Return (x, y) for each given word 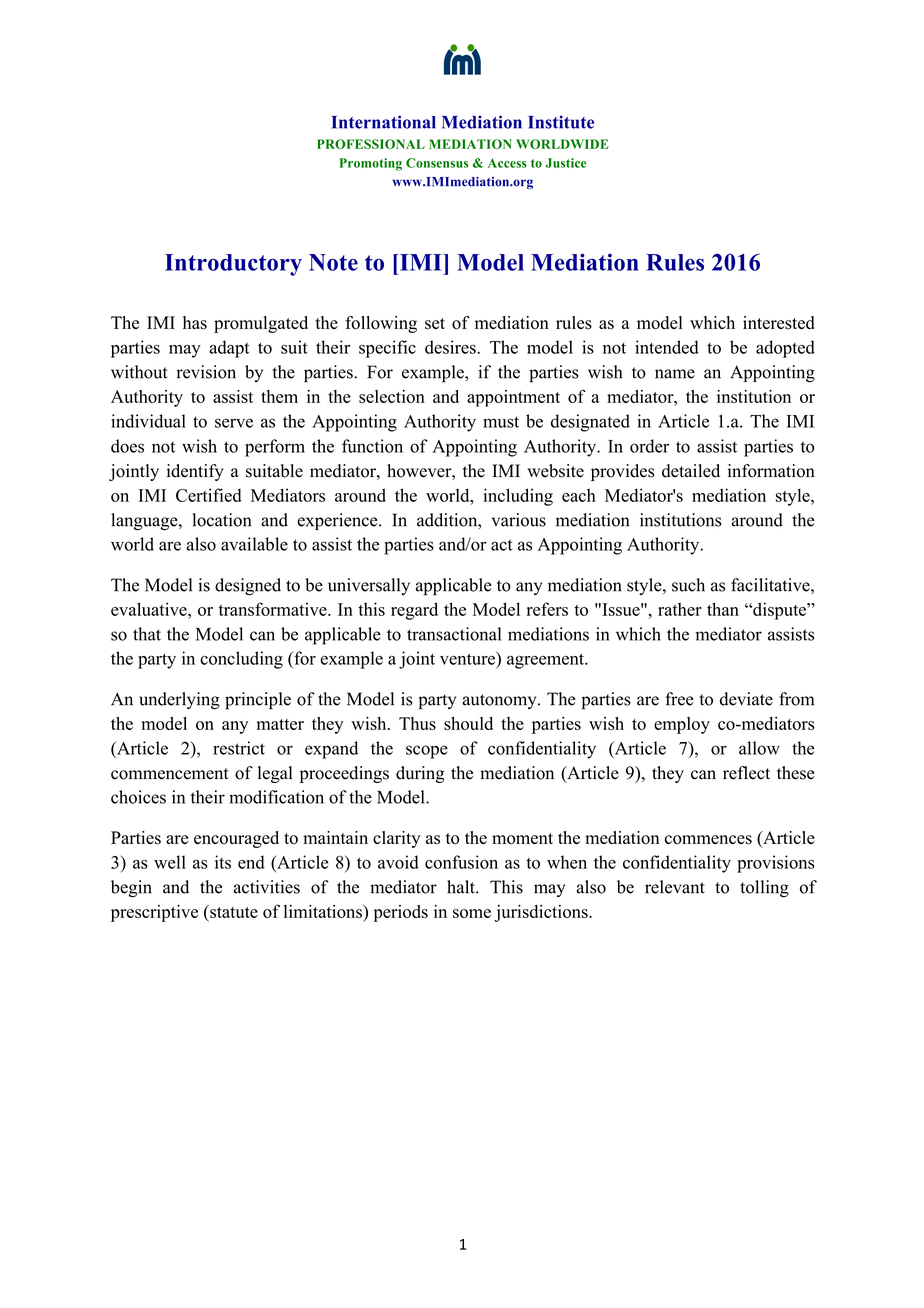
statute (233, 911)
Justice (566, 163)
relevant (675, 887)
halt (462, 887)
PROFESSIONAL (371, 144)
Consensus (437, 163)
